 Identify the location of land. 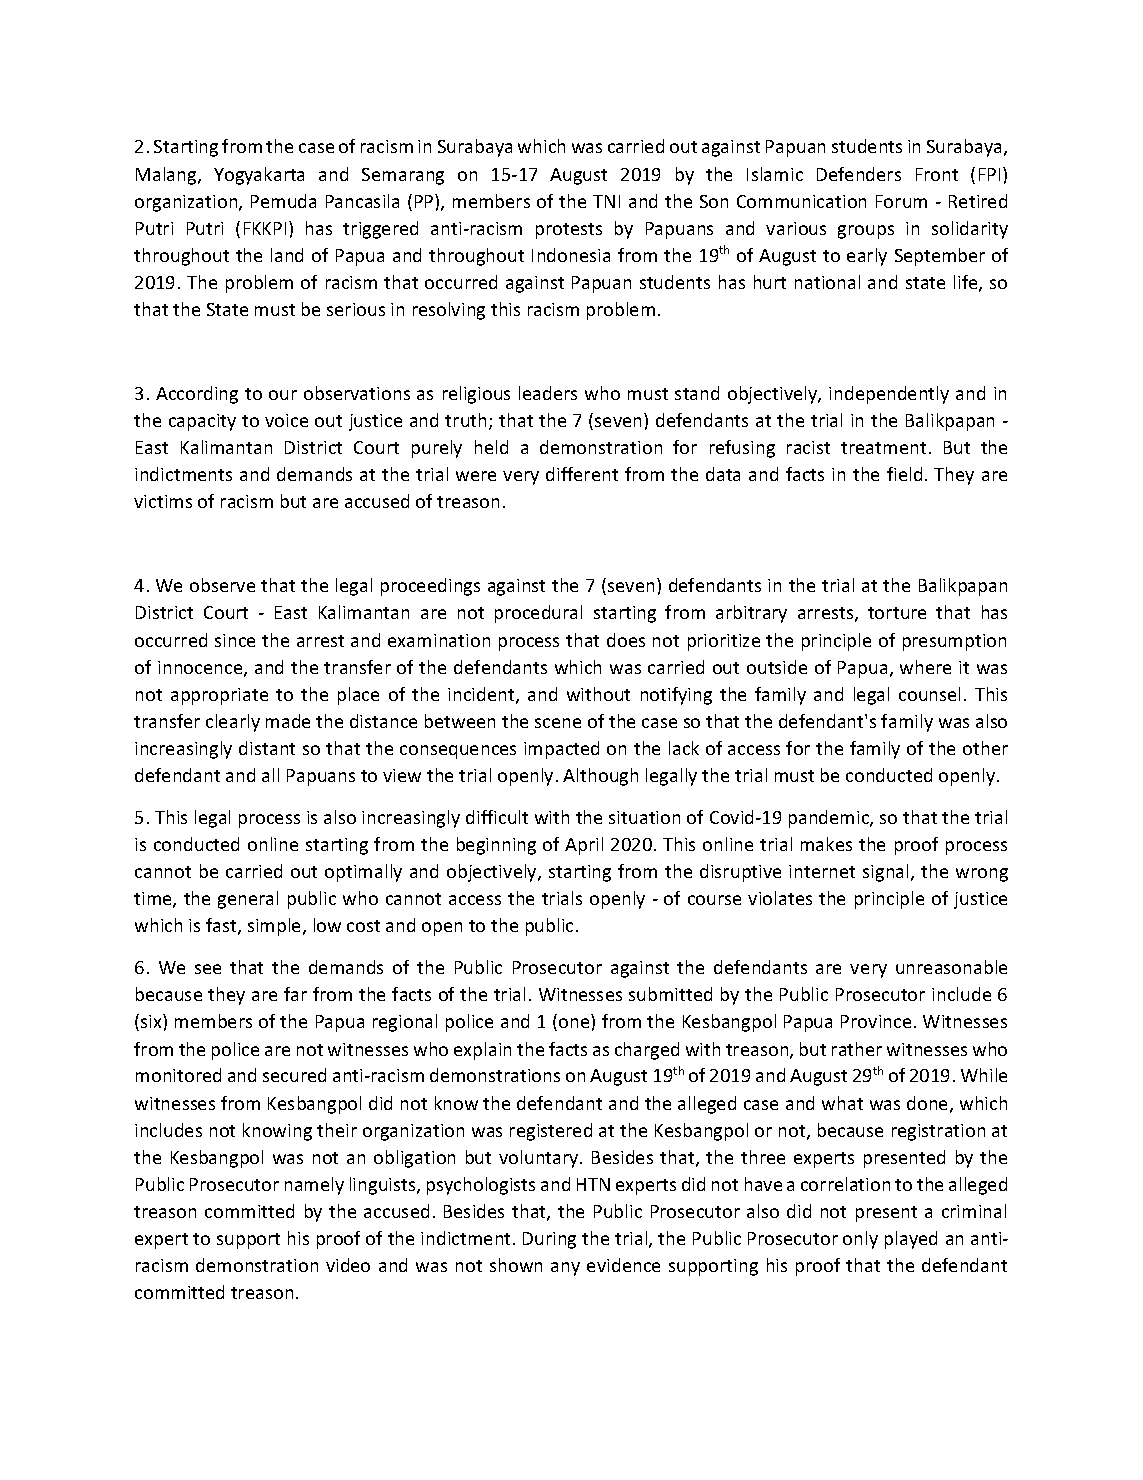
(287, 255).
